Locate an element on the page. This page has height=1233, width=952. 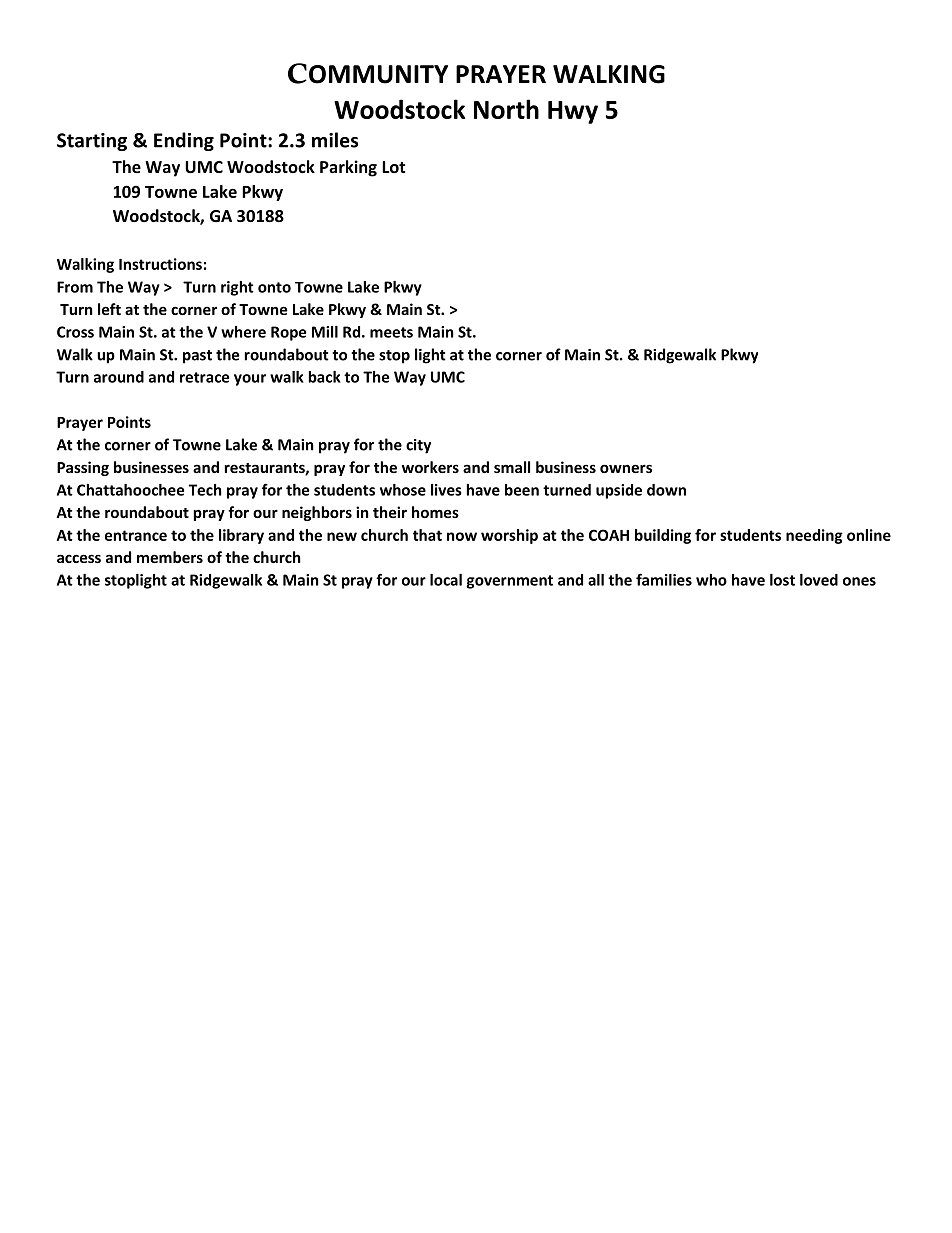
Lot is located at coordinates (393, 167).
